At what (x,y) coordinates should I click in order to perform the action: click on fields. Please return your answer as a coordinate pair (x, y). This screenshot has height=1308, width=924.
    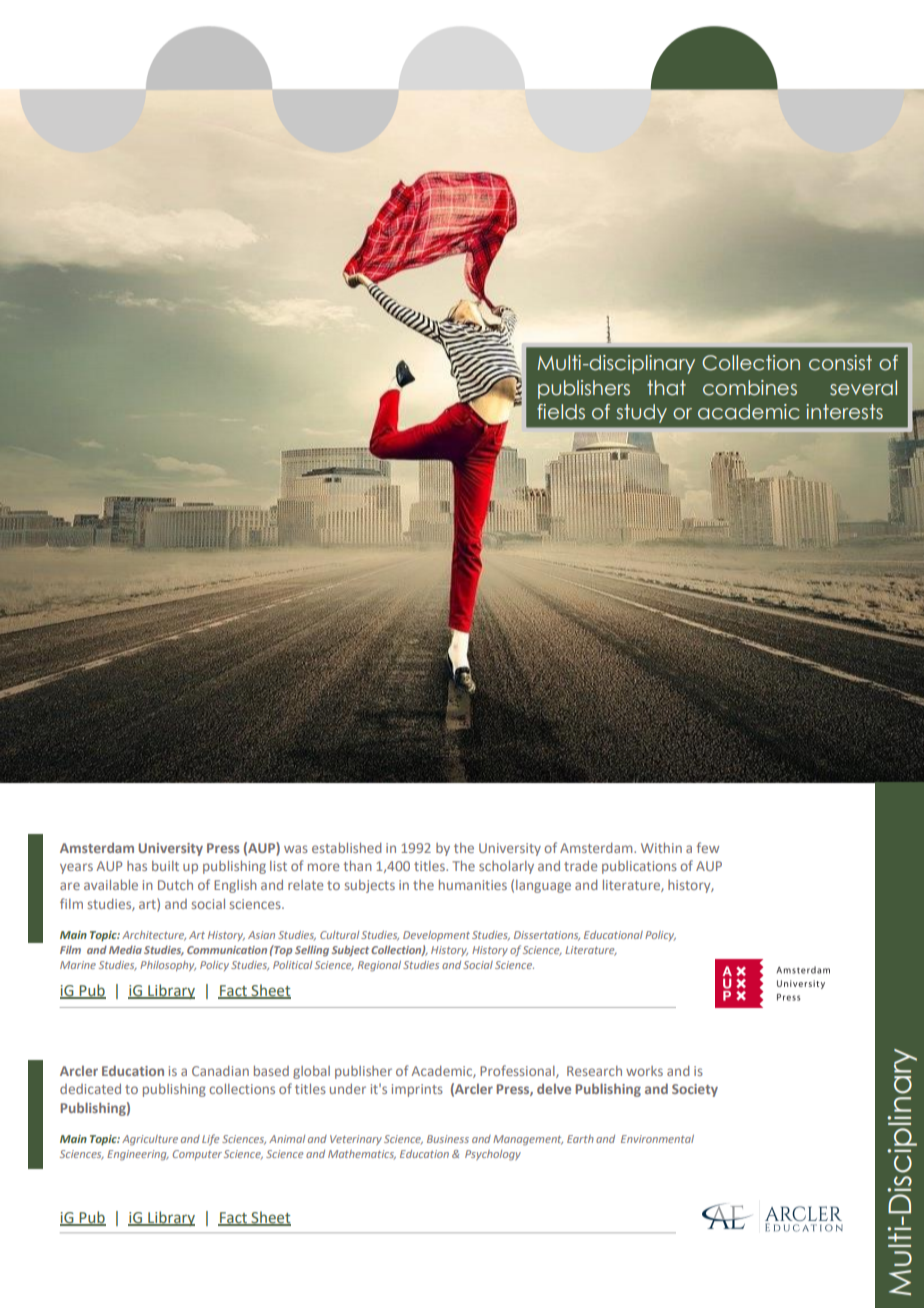
    Looking at the image, I should click on (561, 412).
